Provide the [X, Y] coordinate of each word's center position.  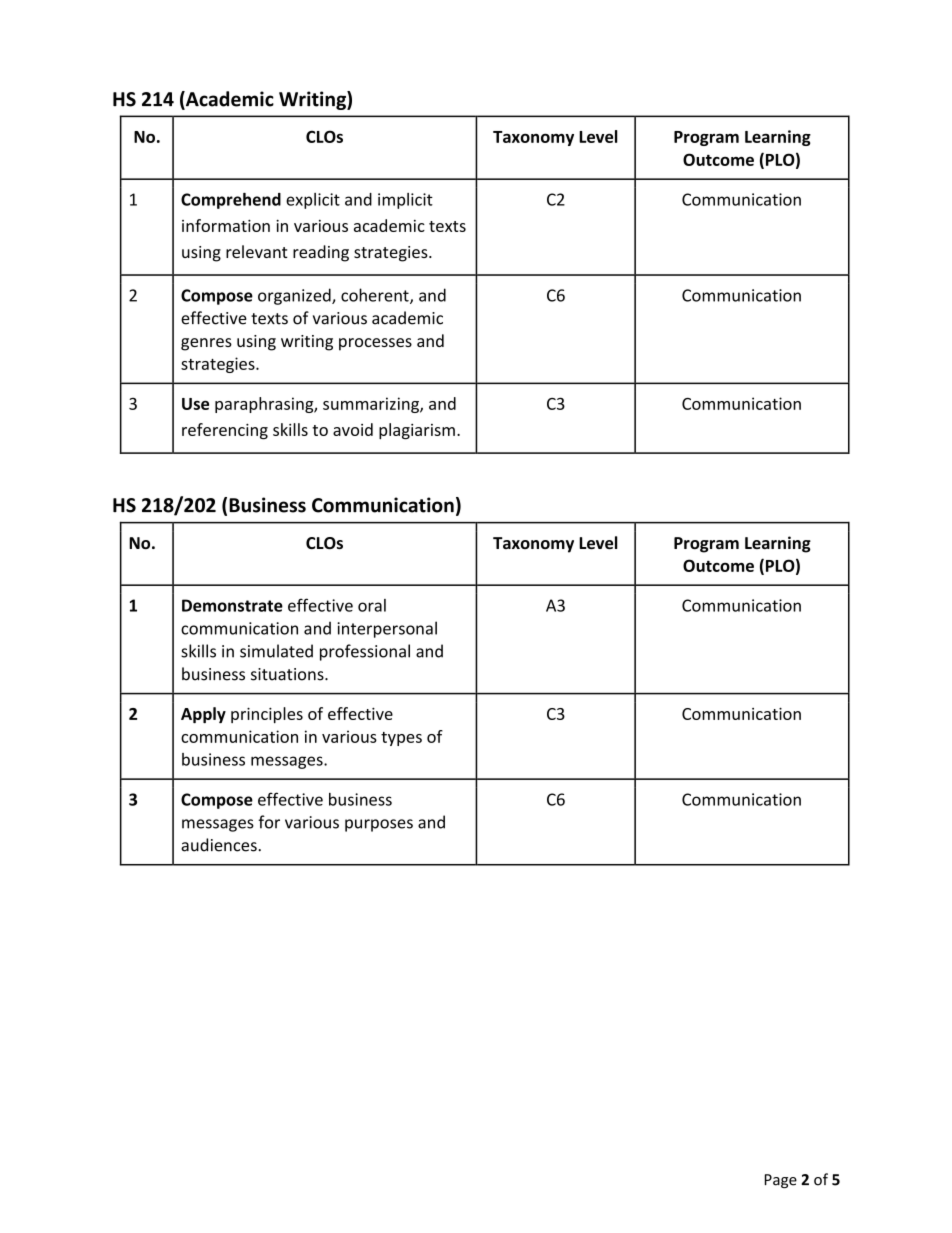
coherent [376, 296]
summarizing [372, 405]
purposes [379, 825]
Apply [203, 715]
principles [267, 715]
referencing [225, 431]
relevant [257, 251]
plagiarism [417, 431]
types [401, 739]
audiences [220, 845]
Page [781, 1181]
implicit [405, 201]
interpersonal [387, 629]
